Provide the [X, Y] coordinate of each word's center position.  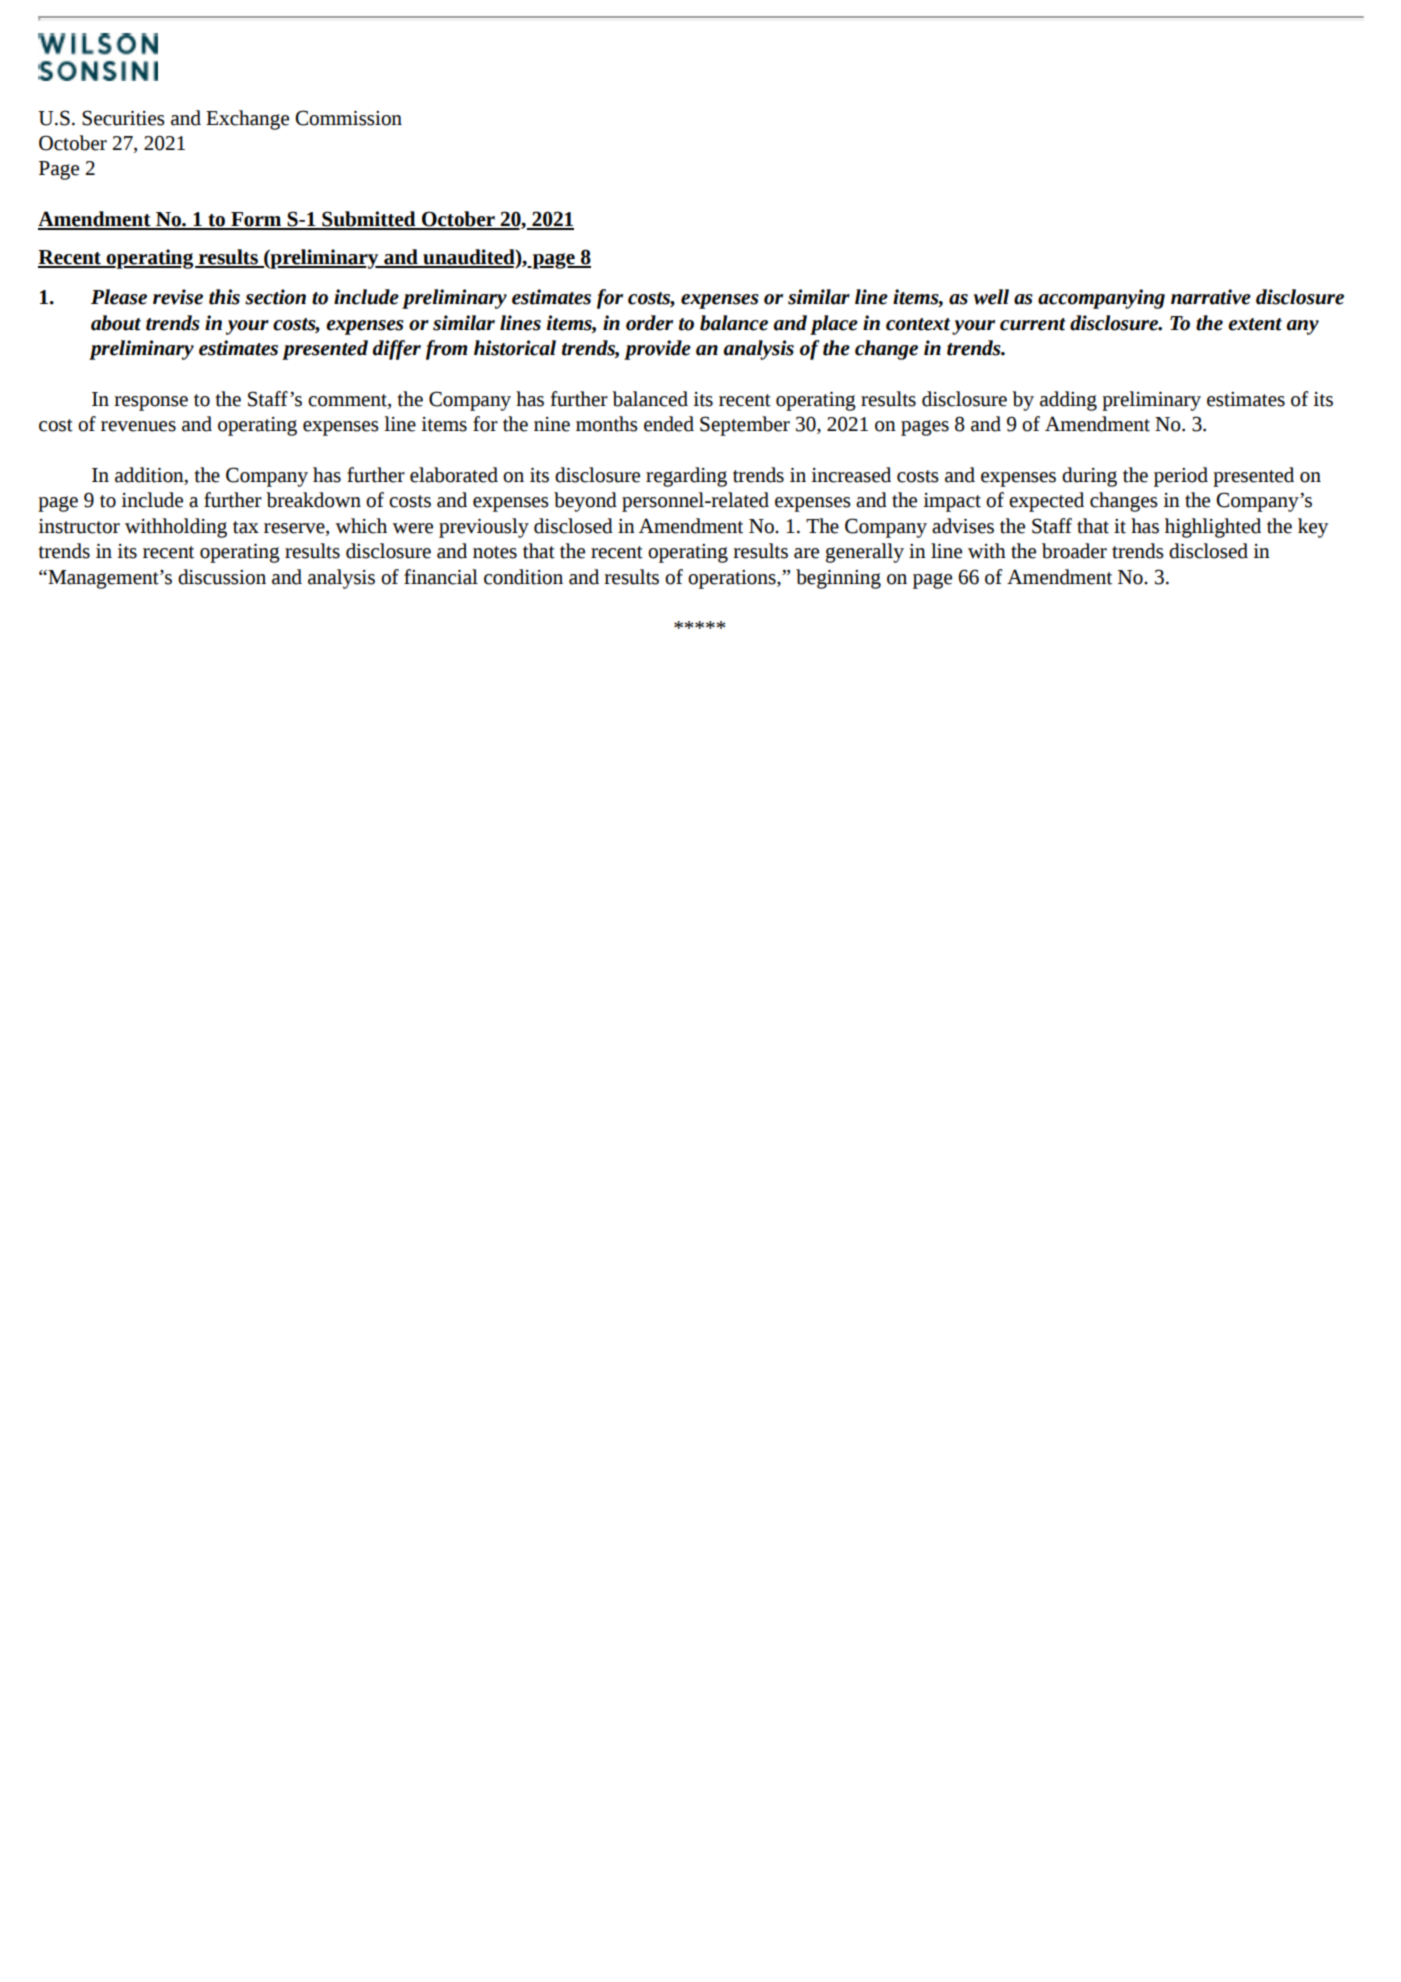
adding [1068, 401]
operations [733, 579]
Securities [123, 118]
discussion [222, 577]
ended [669, 424]
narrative [1211, 297]
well [991, 297]
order [649, 323]
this [224, 297]
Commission [348, 118]
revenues [138, 426]
